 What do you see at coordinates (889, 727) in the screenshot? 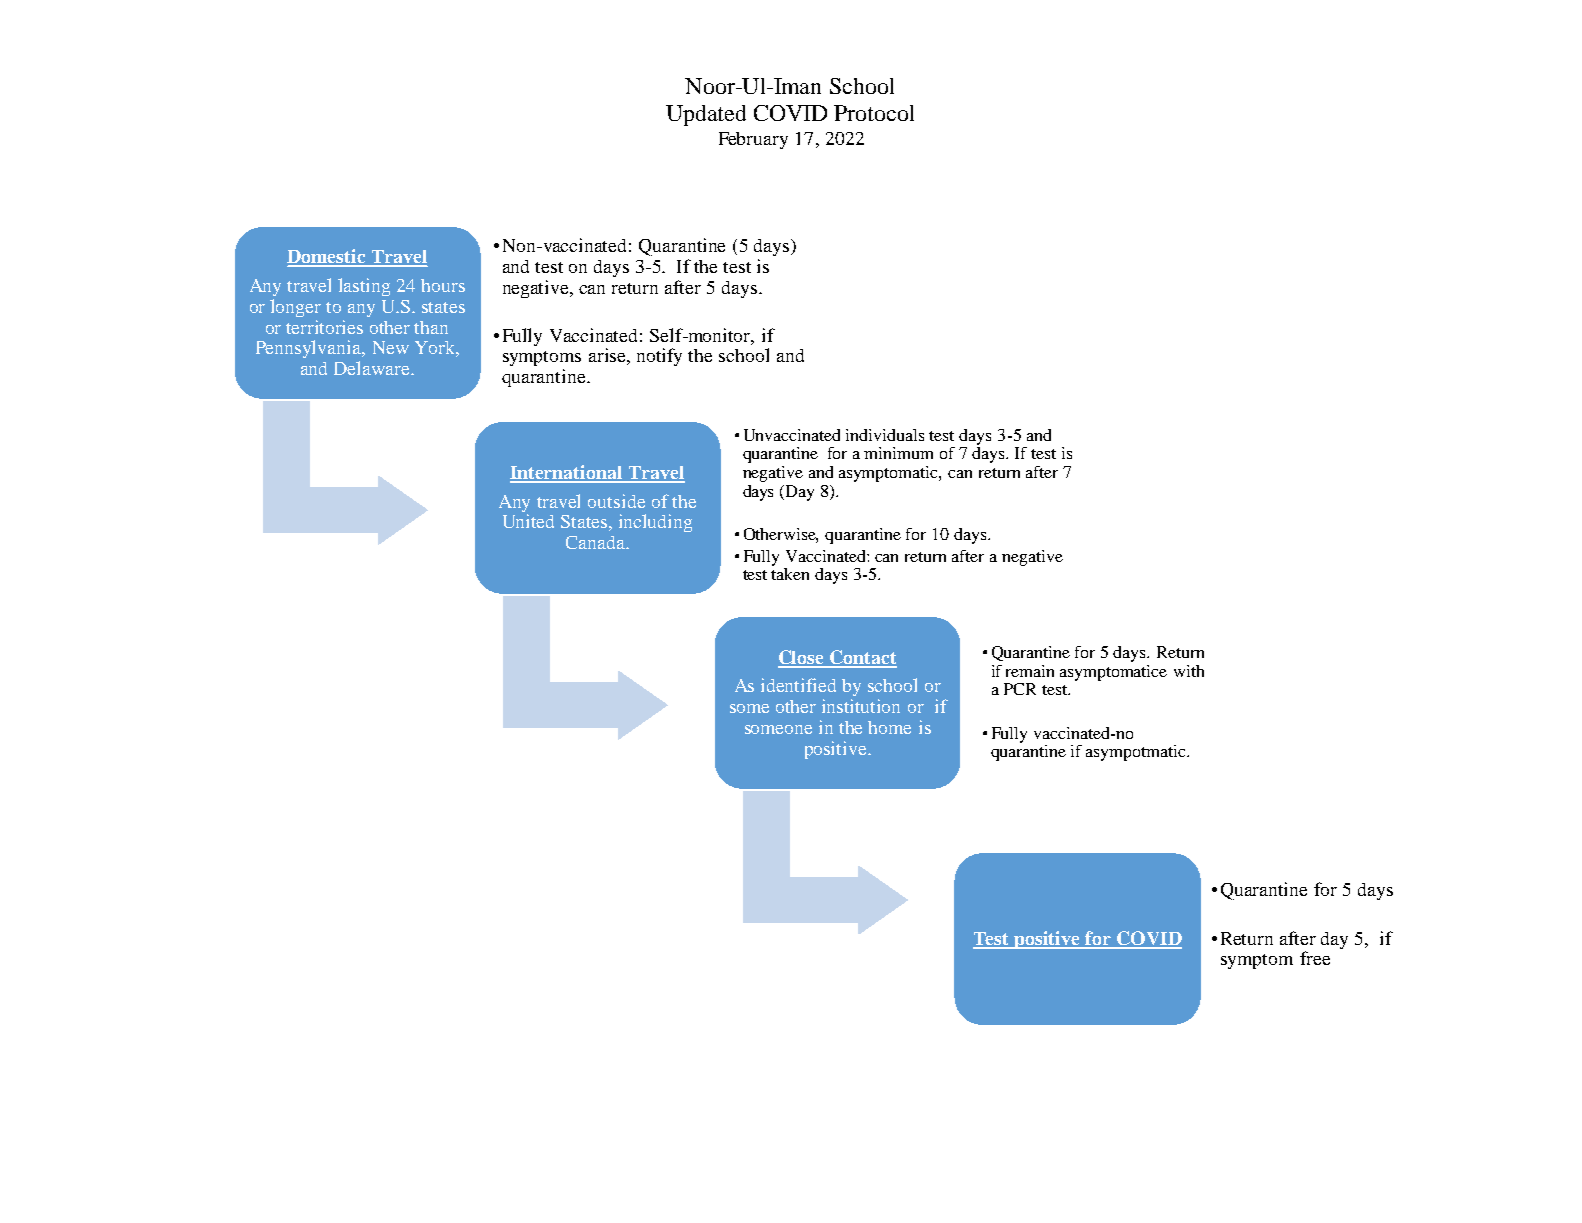
I see `home` at bounding box center [889, 727].
